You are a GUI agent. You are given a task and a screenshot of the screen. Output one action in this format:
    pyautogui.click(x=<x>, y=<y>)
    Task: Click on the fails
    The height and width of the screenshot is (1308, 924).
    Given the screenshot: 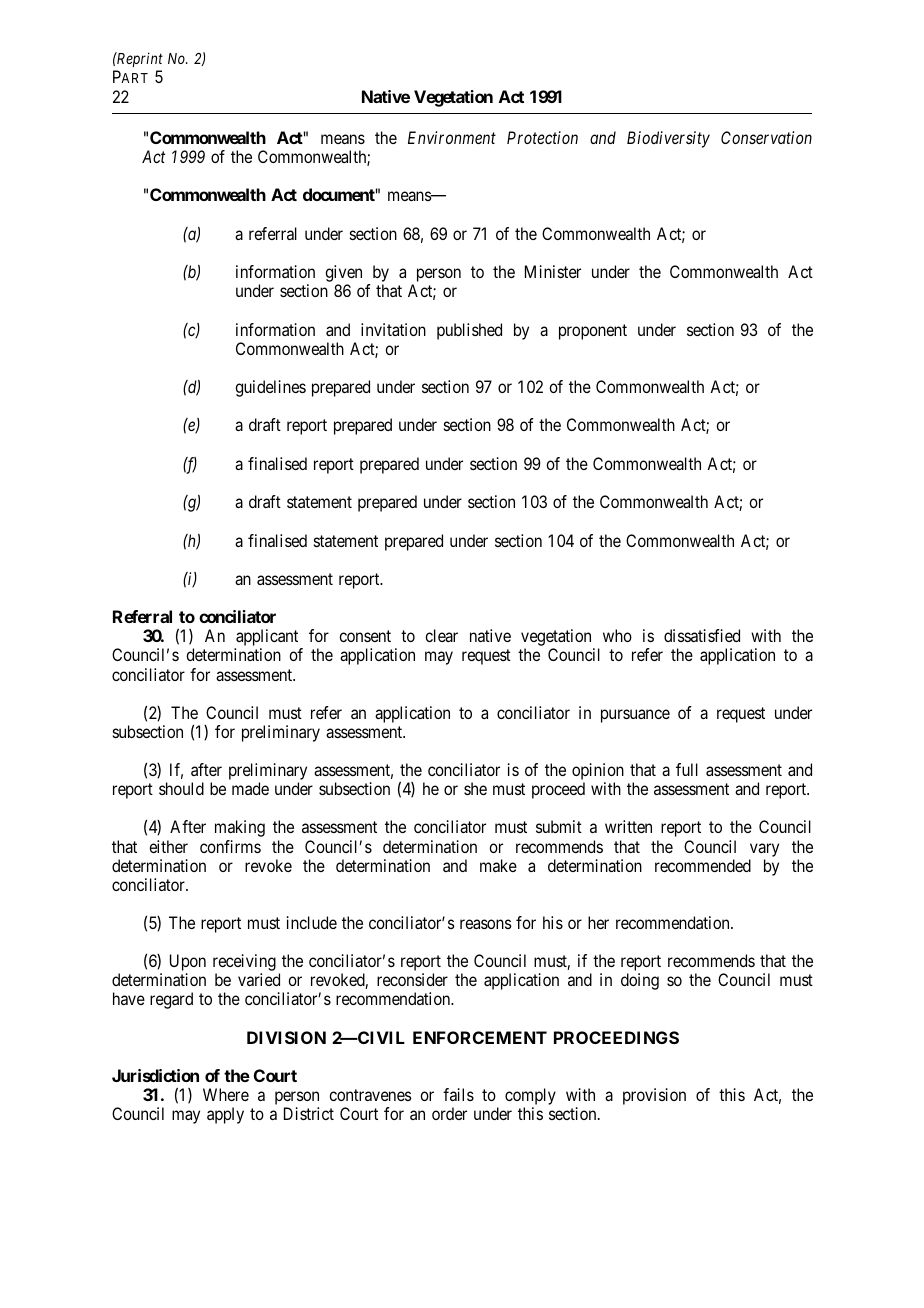 What is the action you would take?
    pyautogui.click(x=458, y=1094)
